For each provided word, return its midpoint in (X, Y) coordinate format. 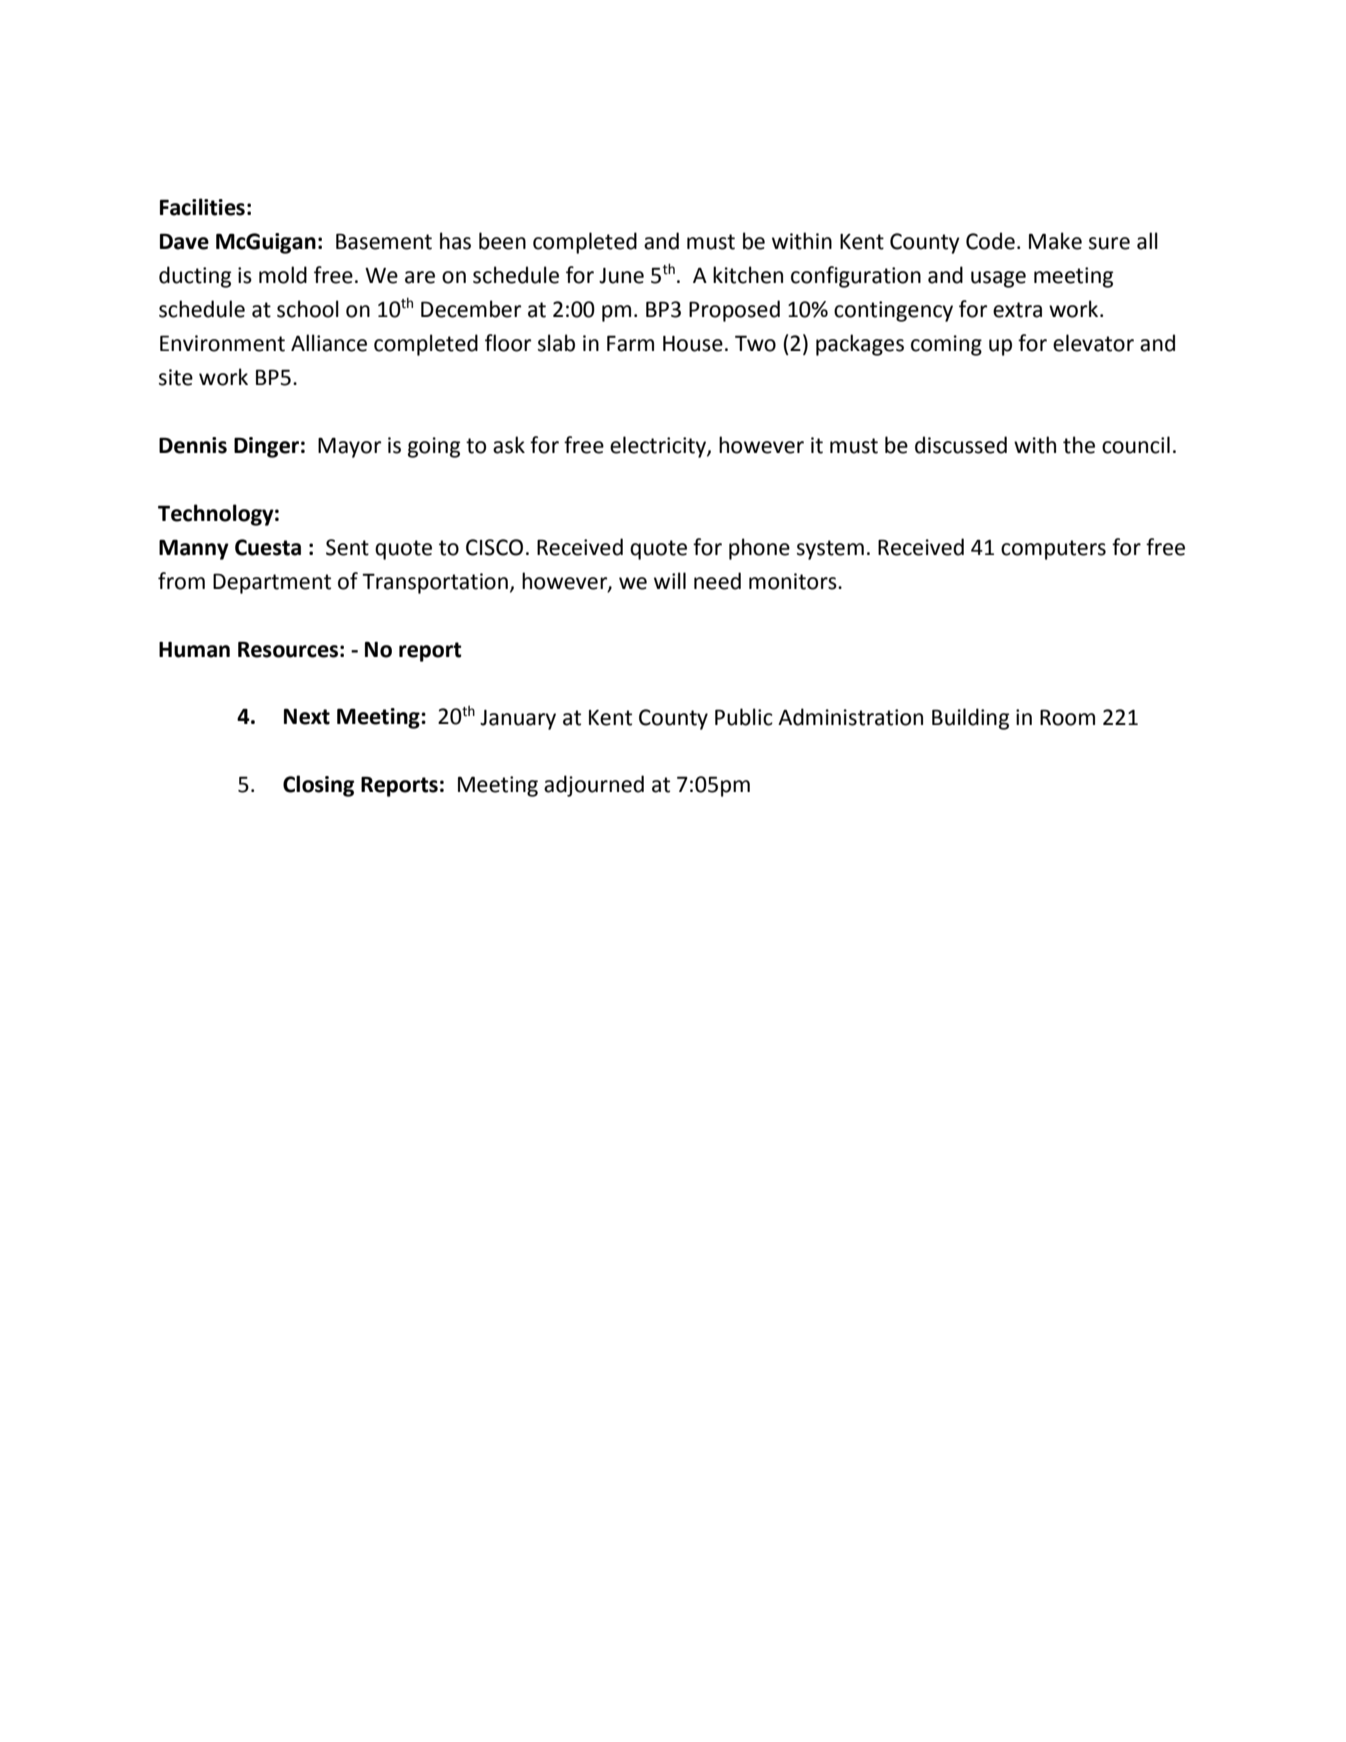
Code (990, 241)
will (670, 580)
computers (1053, 550)
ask (509, 445)
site (176, 377)
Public (744, 717)
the (1079, 445)
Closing (318, 786)
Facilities (202, 207)
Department (272, 583)
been (502, 241)
